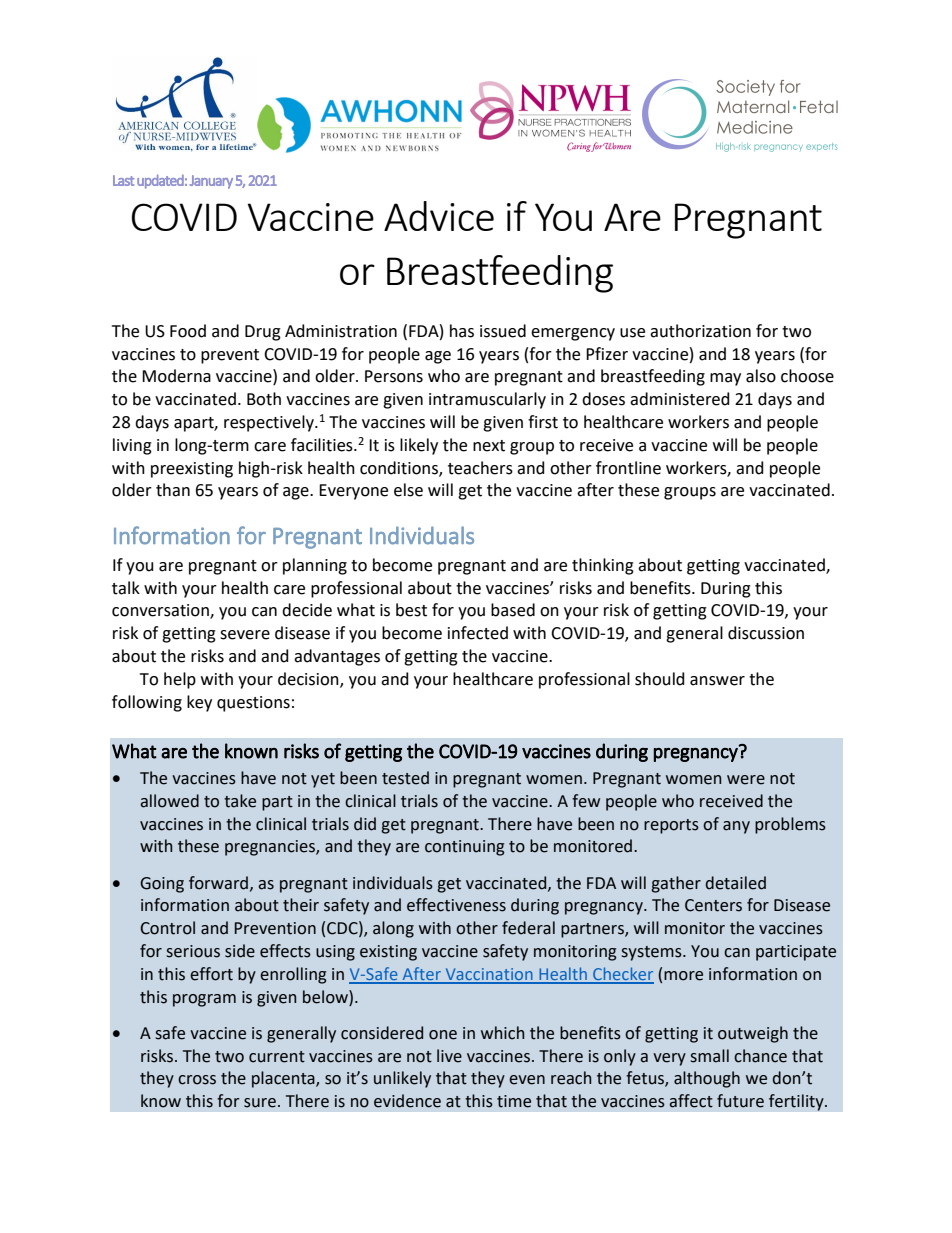 This image has width=952, height=1233. I want to click on tested, so click(405, 778).
